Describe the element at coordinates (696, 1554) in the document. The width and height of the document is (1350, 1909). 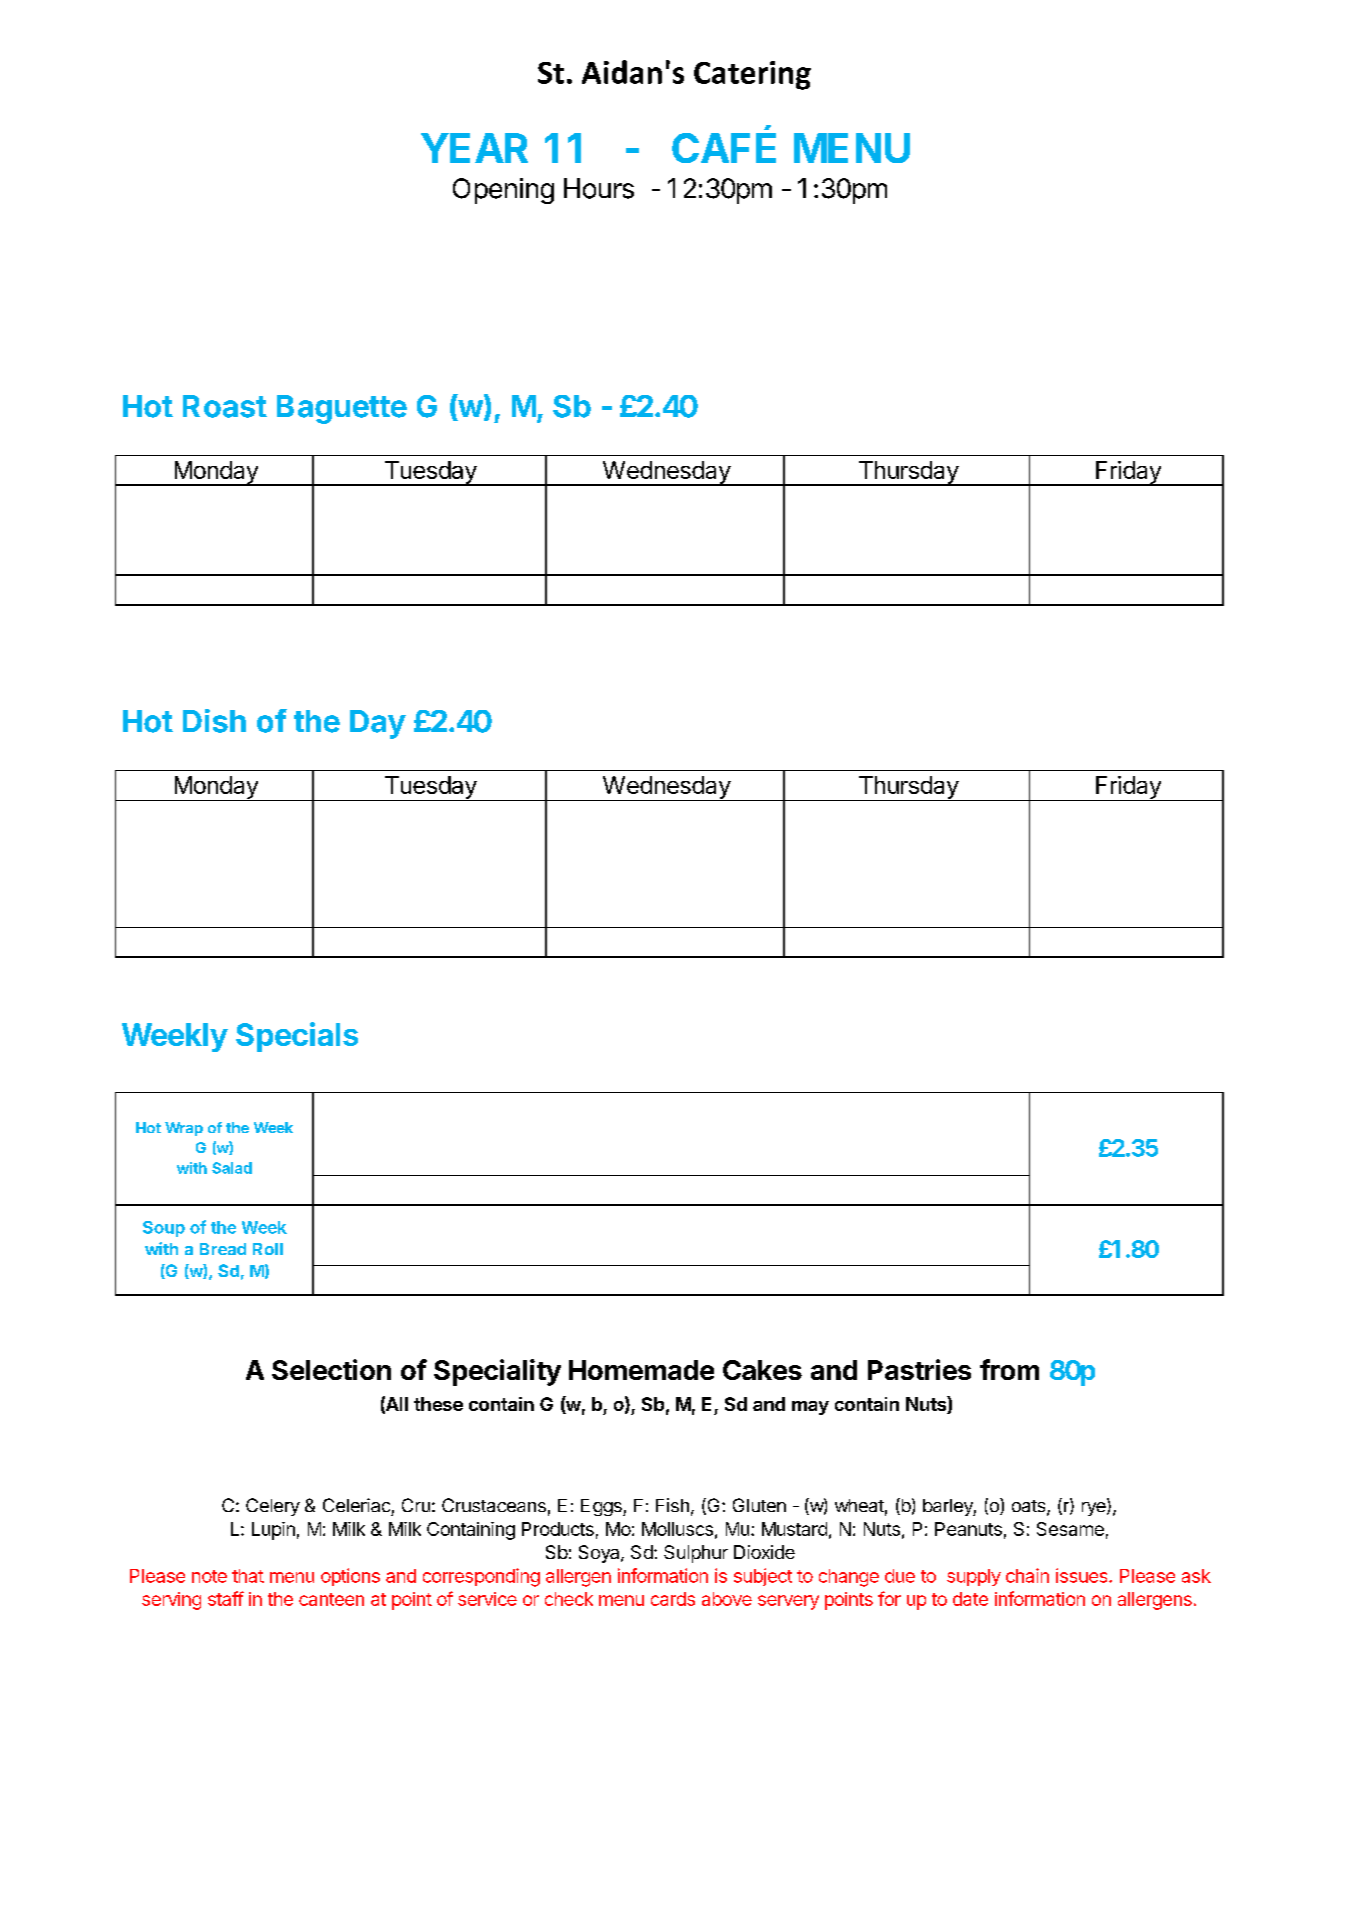
I see `Sulphur` at that location.
